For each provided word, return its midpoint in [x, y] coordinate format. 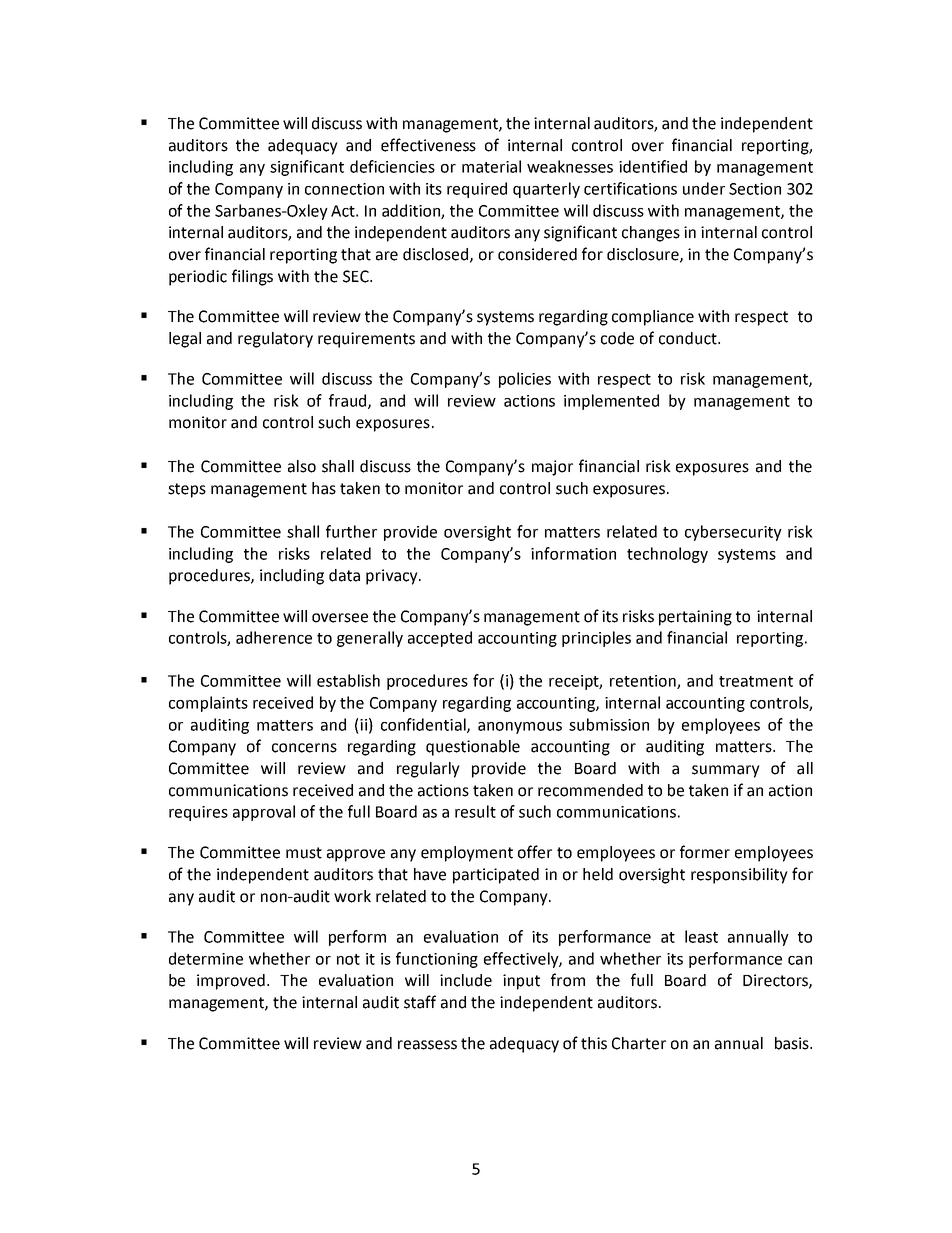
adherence [274, 637]
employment [467, 854]
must [304, 853]
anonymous [520, 728]
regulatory [275, 340]
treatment [756, 681]
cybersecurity [733, 533]
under [704, 188]
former [705, 852]
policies [525, 380]
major [552, 468]
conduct [689, 338]
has [324, 488]
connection [344, 189]
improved [232, 982]
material [491, 166]
